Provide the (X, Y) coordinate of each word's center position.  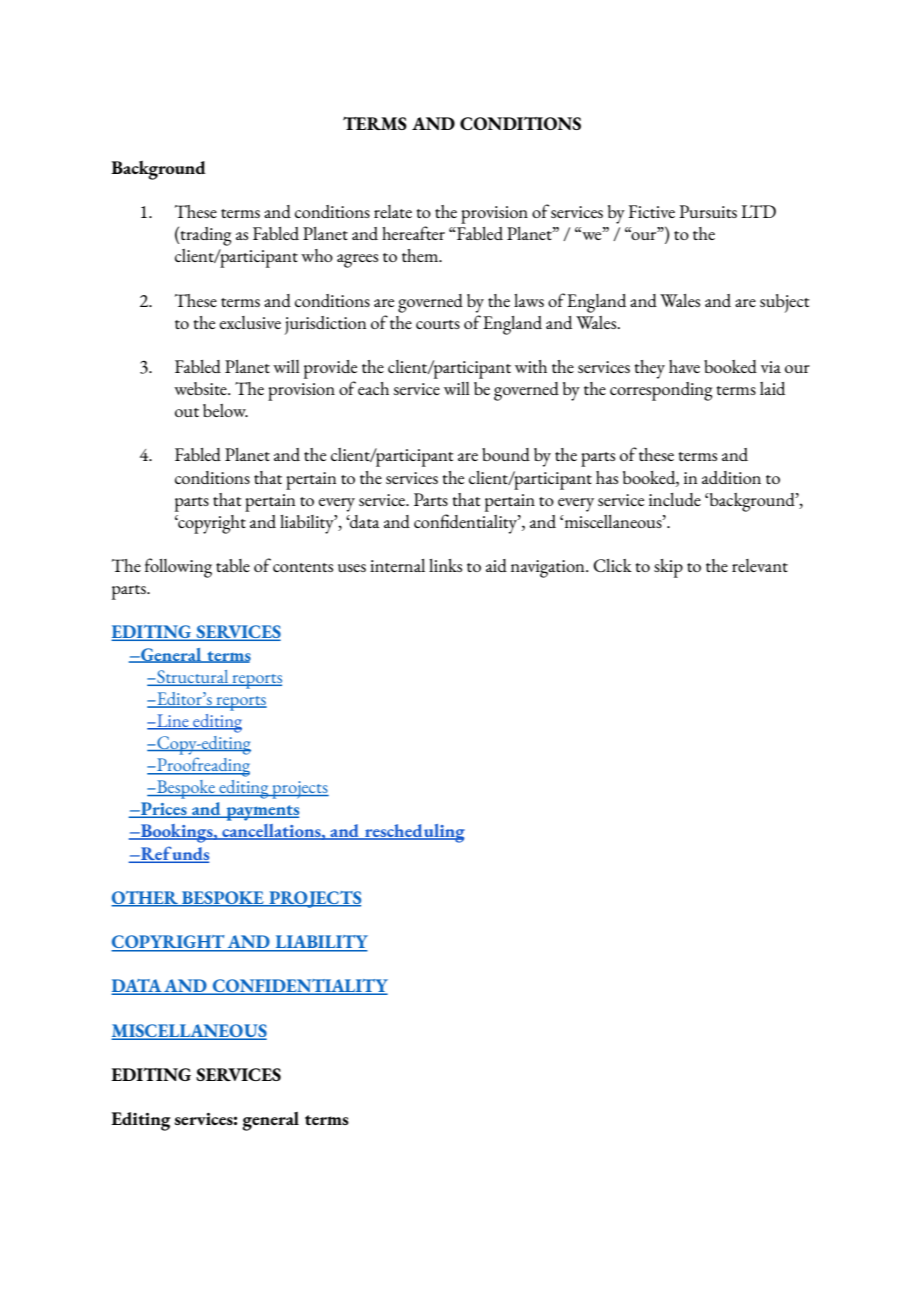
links (445, 565)
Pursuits (708, 211)
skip (668, 568)
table (233, 565)
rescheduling (414, 833)
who (317, 255)
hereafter (413, 233)
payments (261, 813)
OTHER (146, 899)
